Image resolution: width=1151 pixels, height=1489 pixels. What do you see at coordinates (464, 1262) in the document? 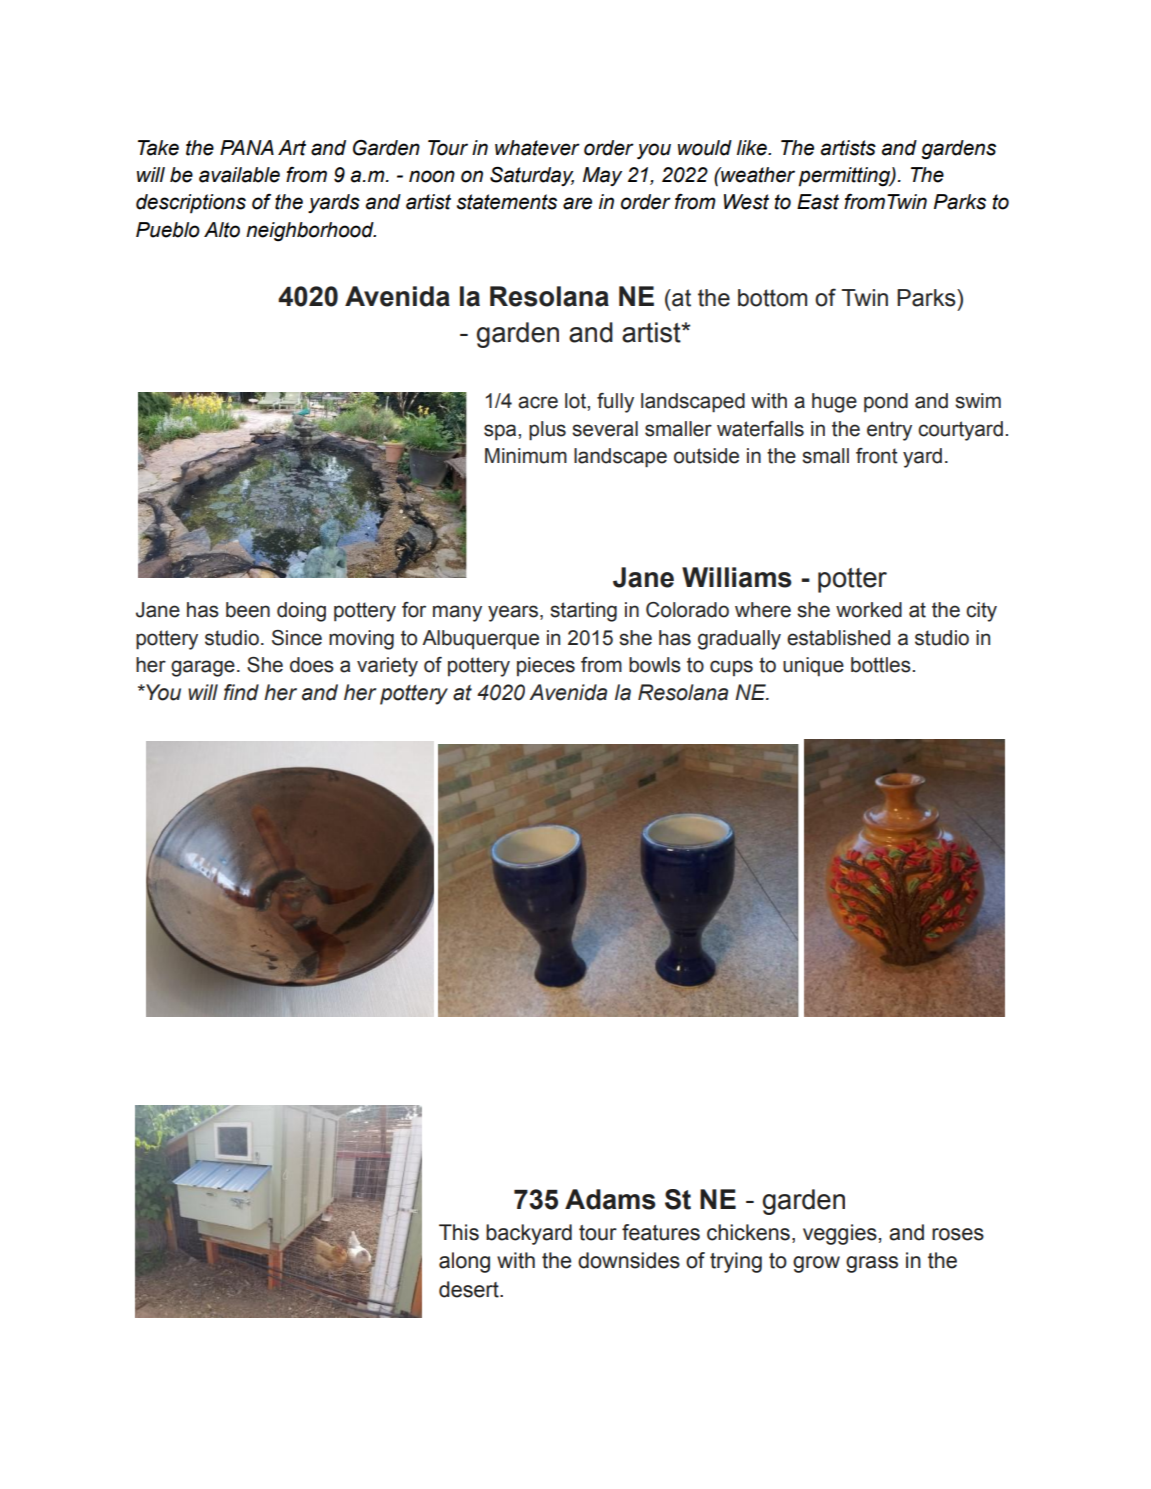
I see `along` at bounding box center [464, 1262].
